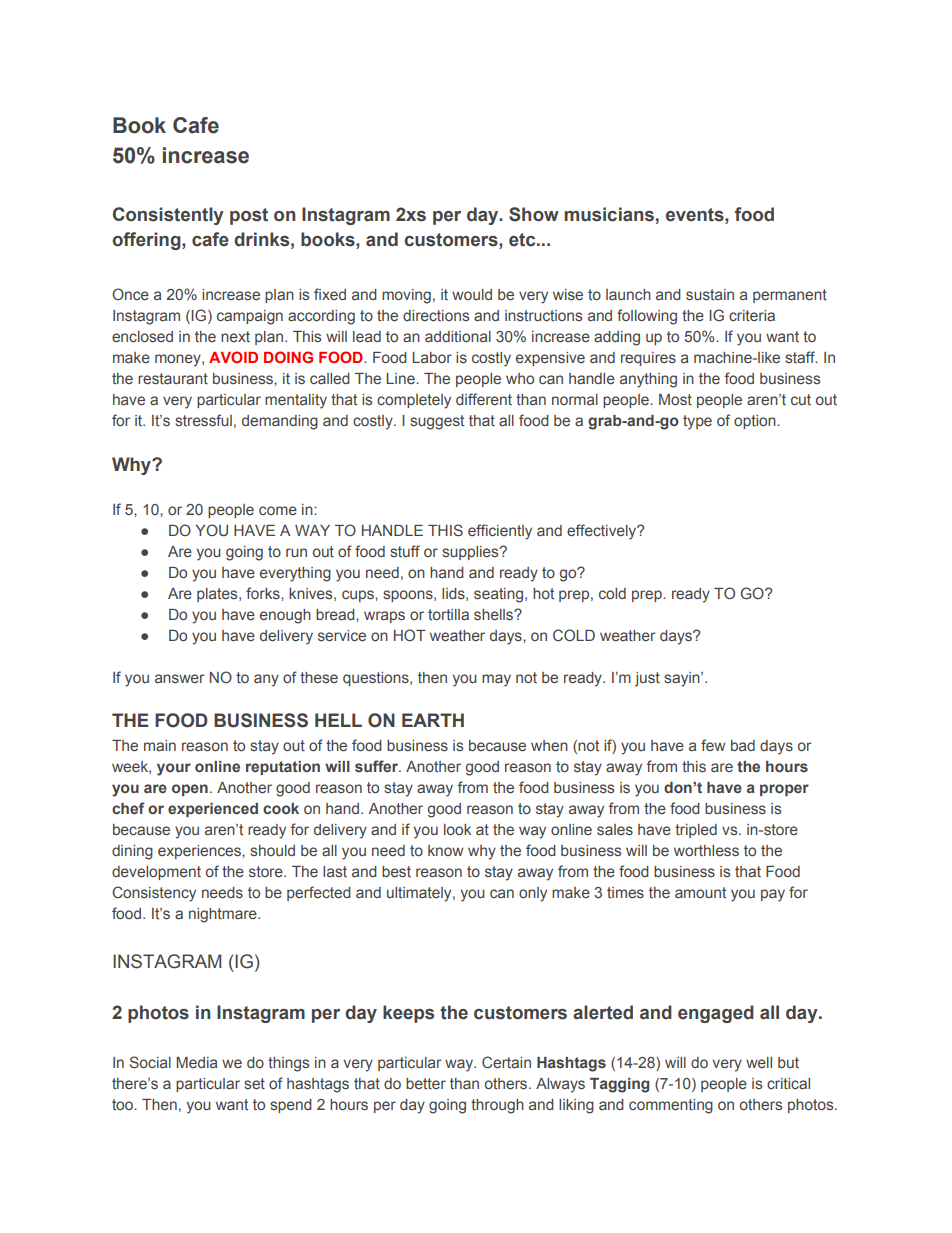 This document has width=952, height=1233. I want to click on may, so click(496, 680).
